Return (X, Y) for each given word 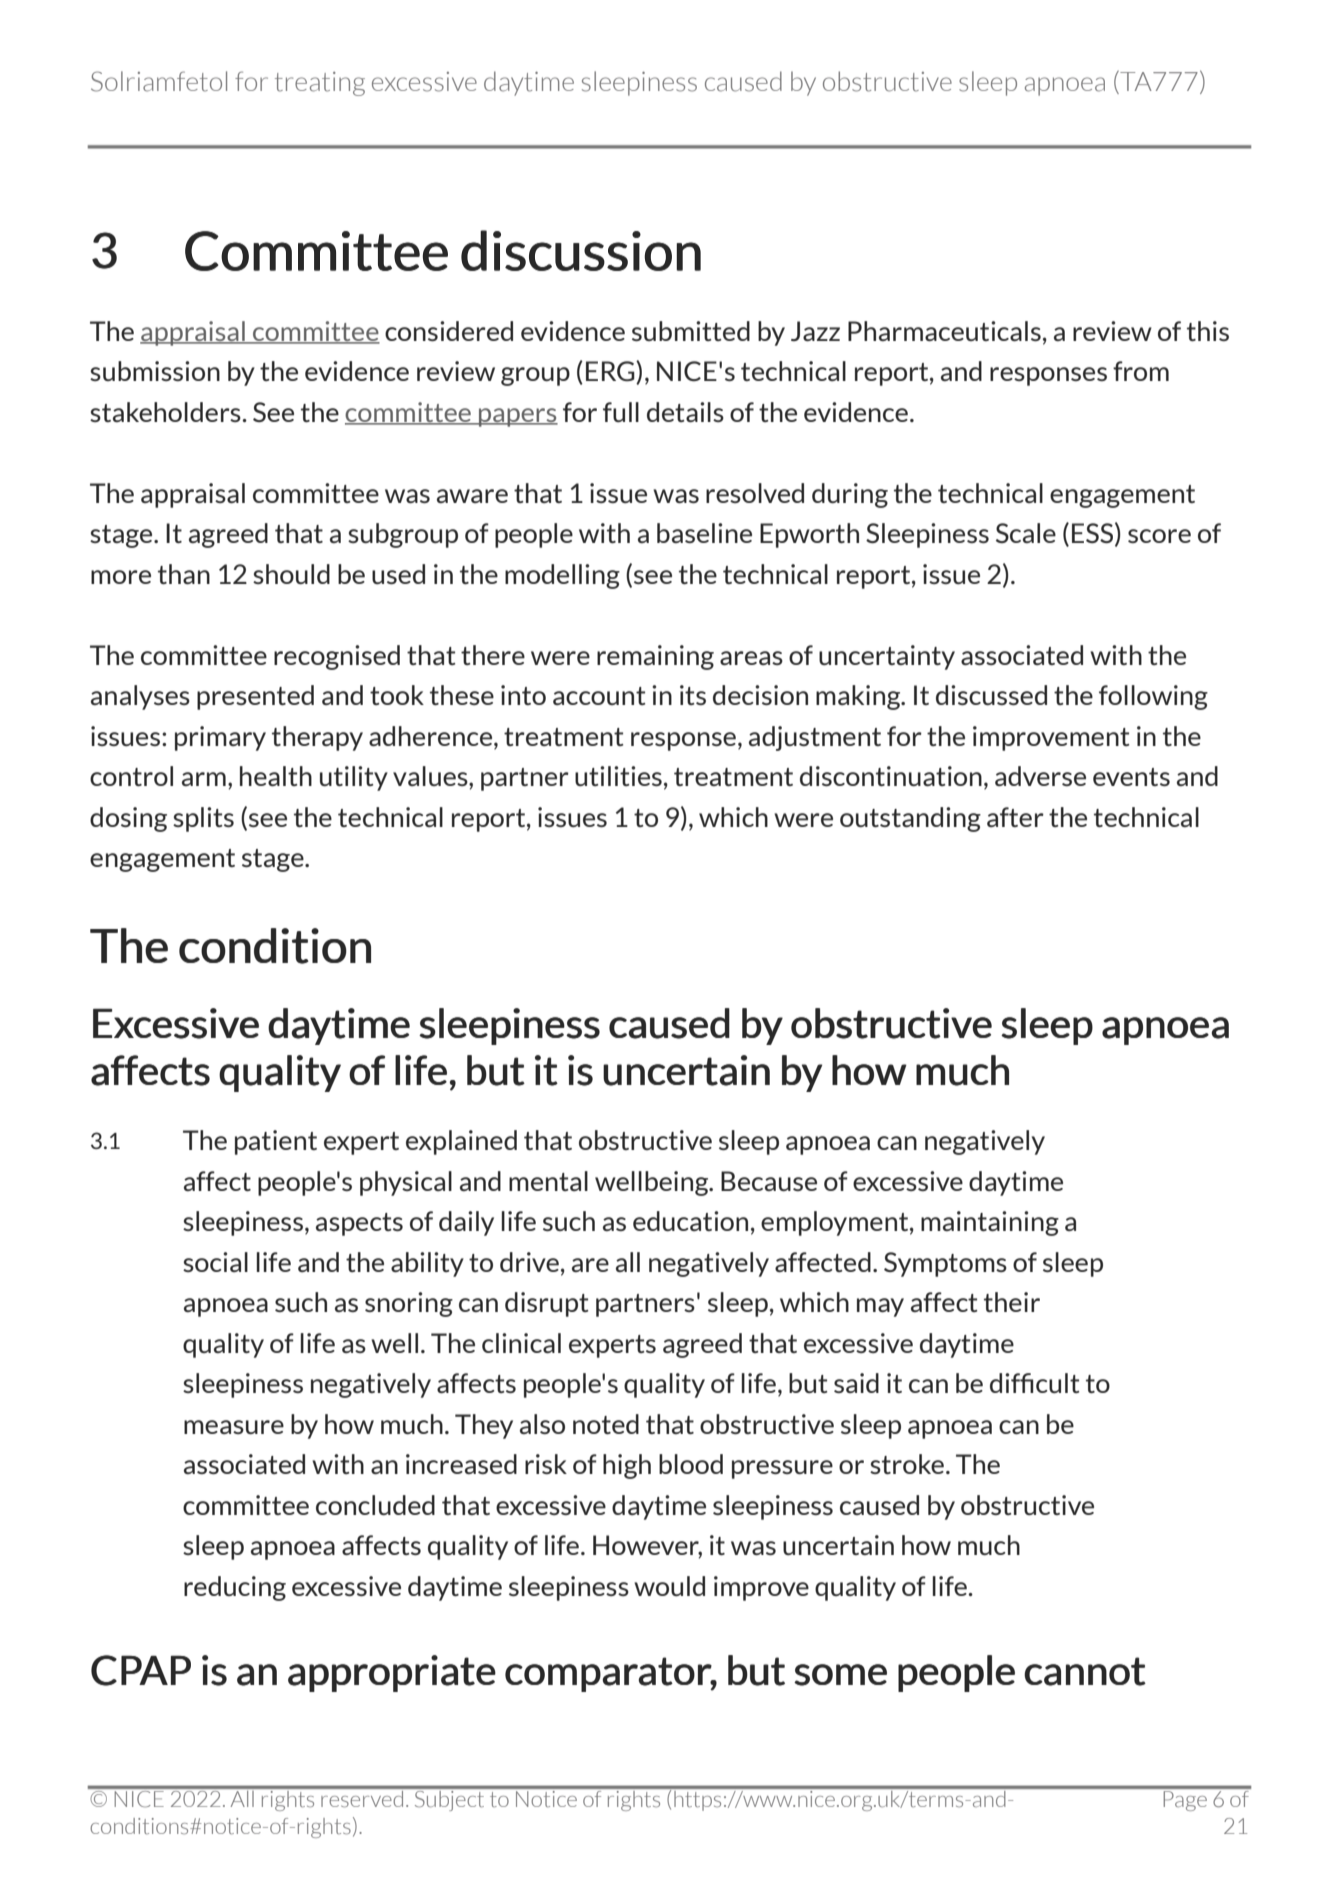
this (1208, 331)
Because (769, 1181)
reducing (235, 1588)
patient (276, 1142)
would (669, 1586)
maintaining (990, 1223)
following (1153, 697)
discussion (581, 250)
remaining (655, 657)
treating (320, 84)
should (291, 574)
